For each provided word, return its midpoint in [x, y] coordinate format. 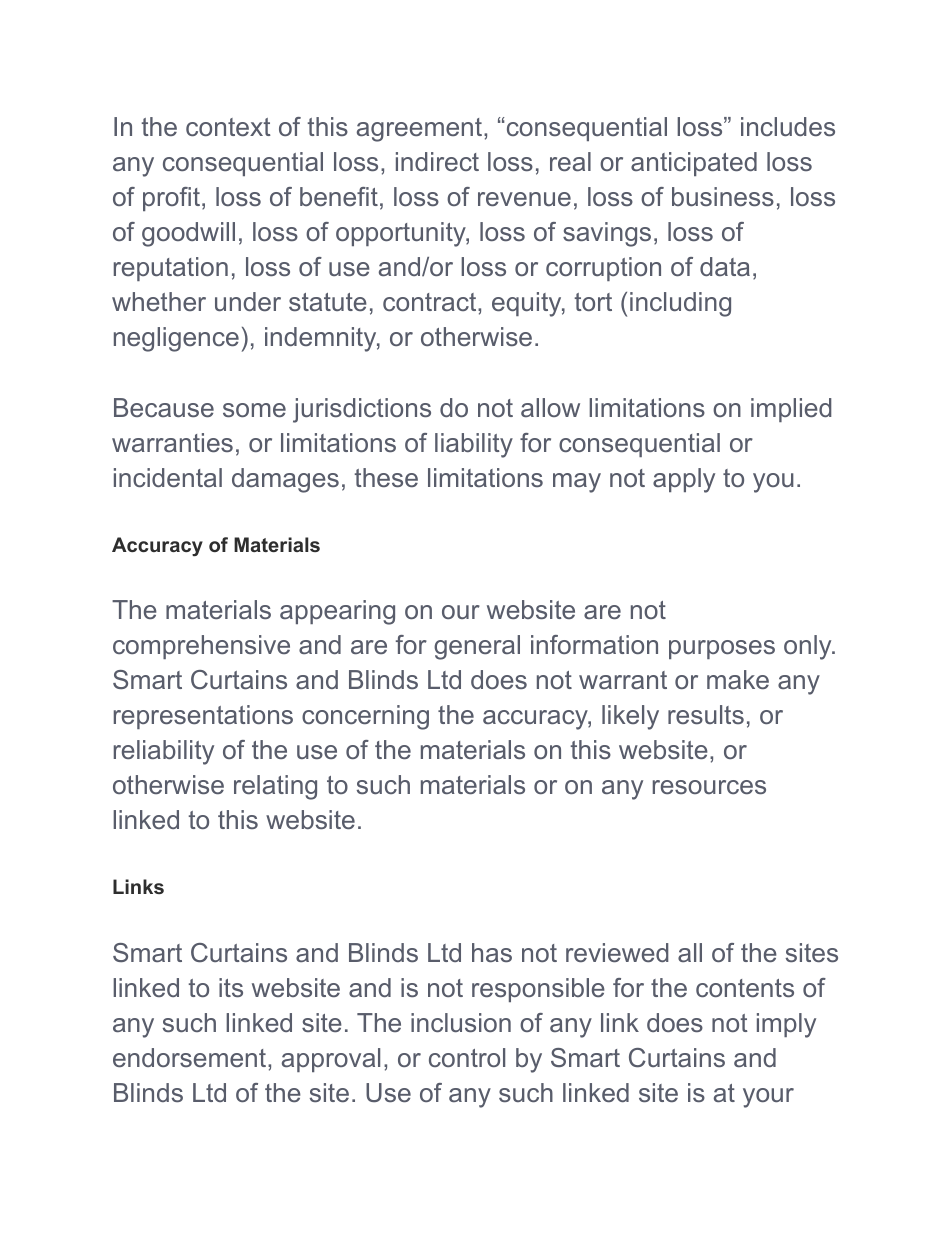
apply [684, 480]
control [467, 1057]
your [768, 1098]
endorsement [191, 1057]
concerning [365, 717]
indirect [437, 161]
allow [550, 407]
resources [709, 787]
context [228, 127]
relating [275, 787]
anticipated [694, 164]
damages [285, 480]
